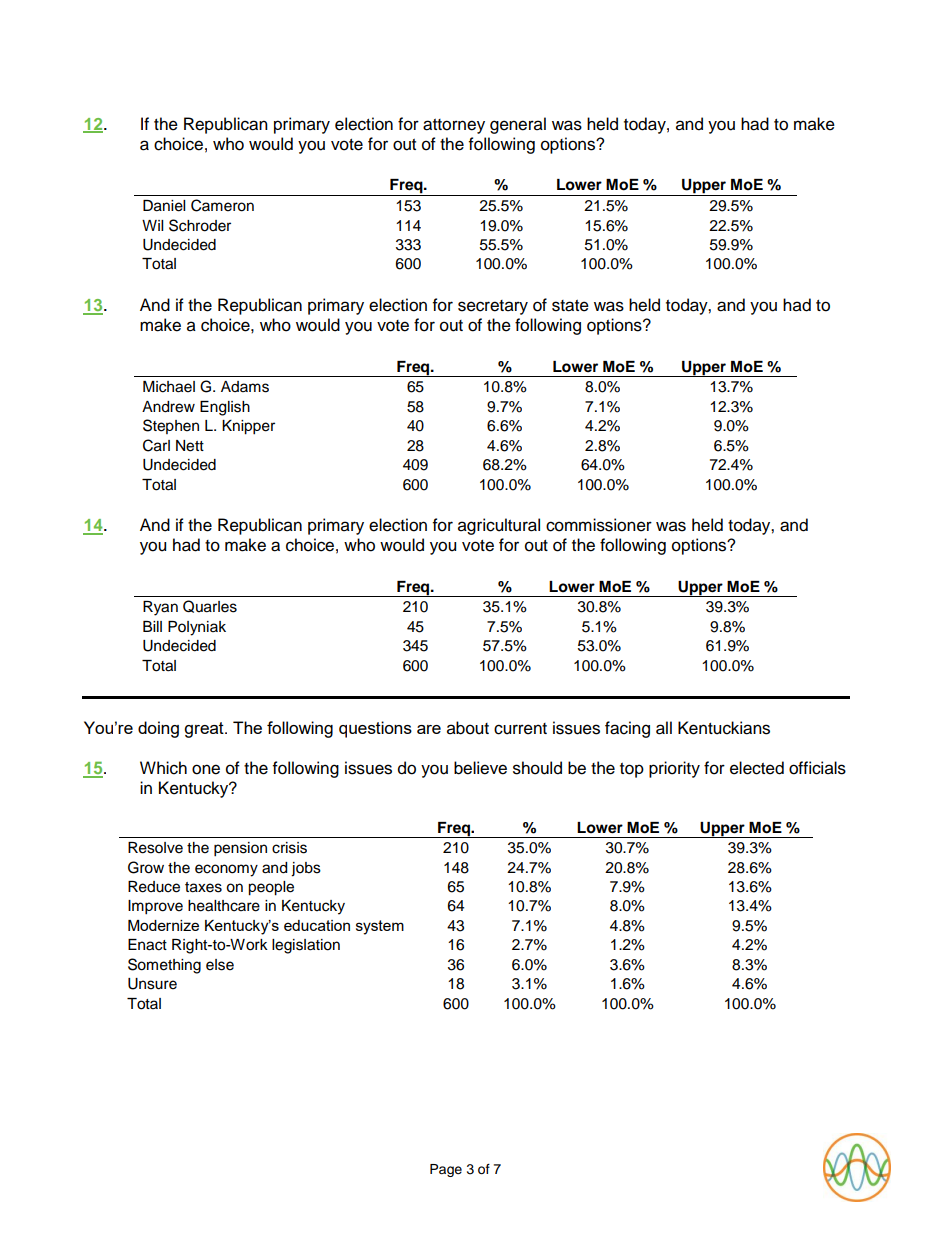  I want to click on attorney, so click(454, 126).
